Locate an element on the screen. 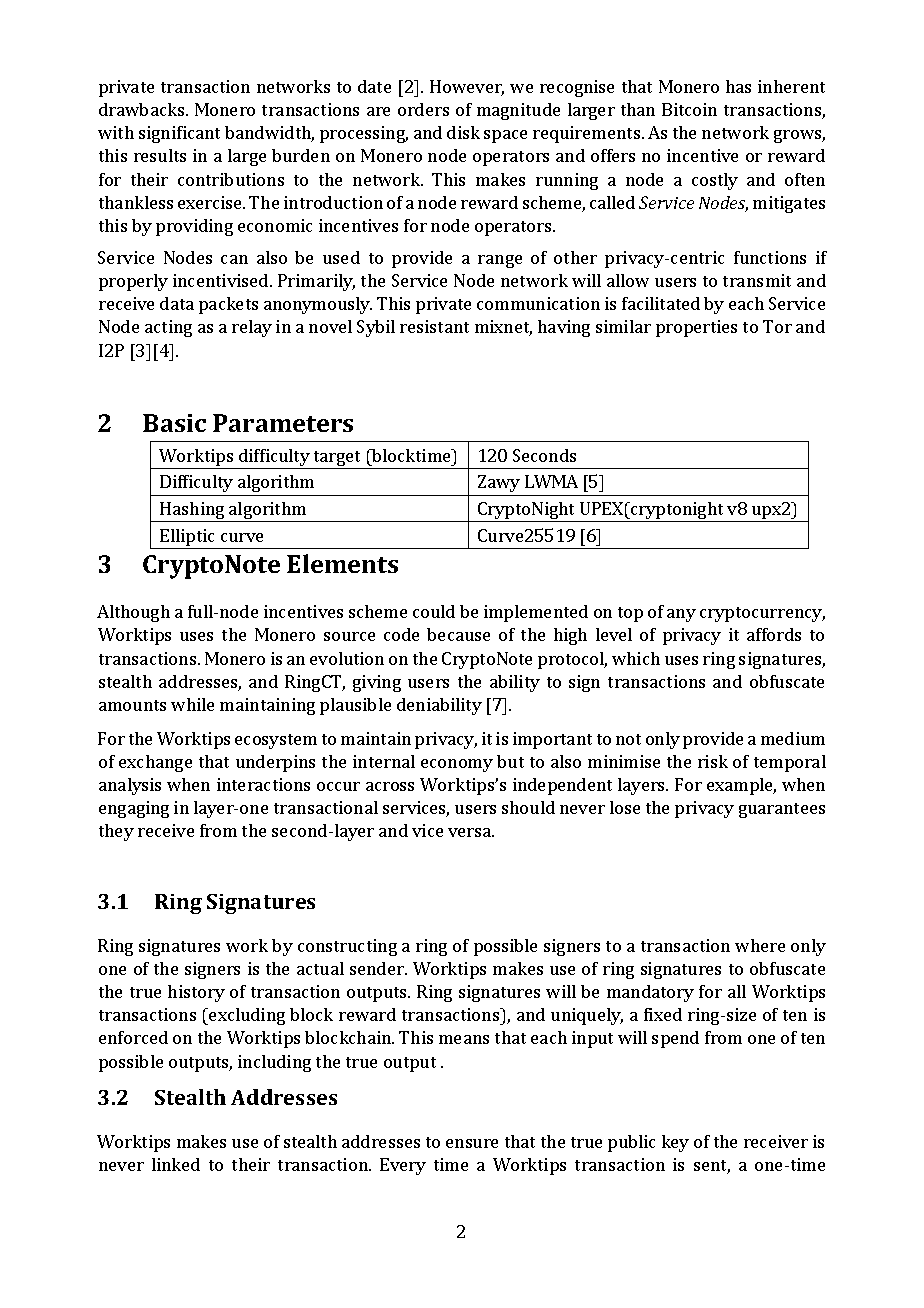  cryptocurrency is located at coordinates (762, 614).
